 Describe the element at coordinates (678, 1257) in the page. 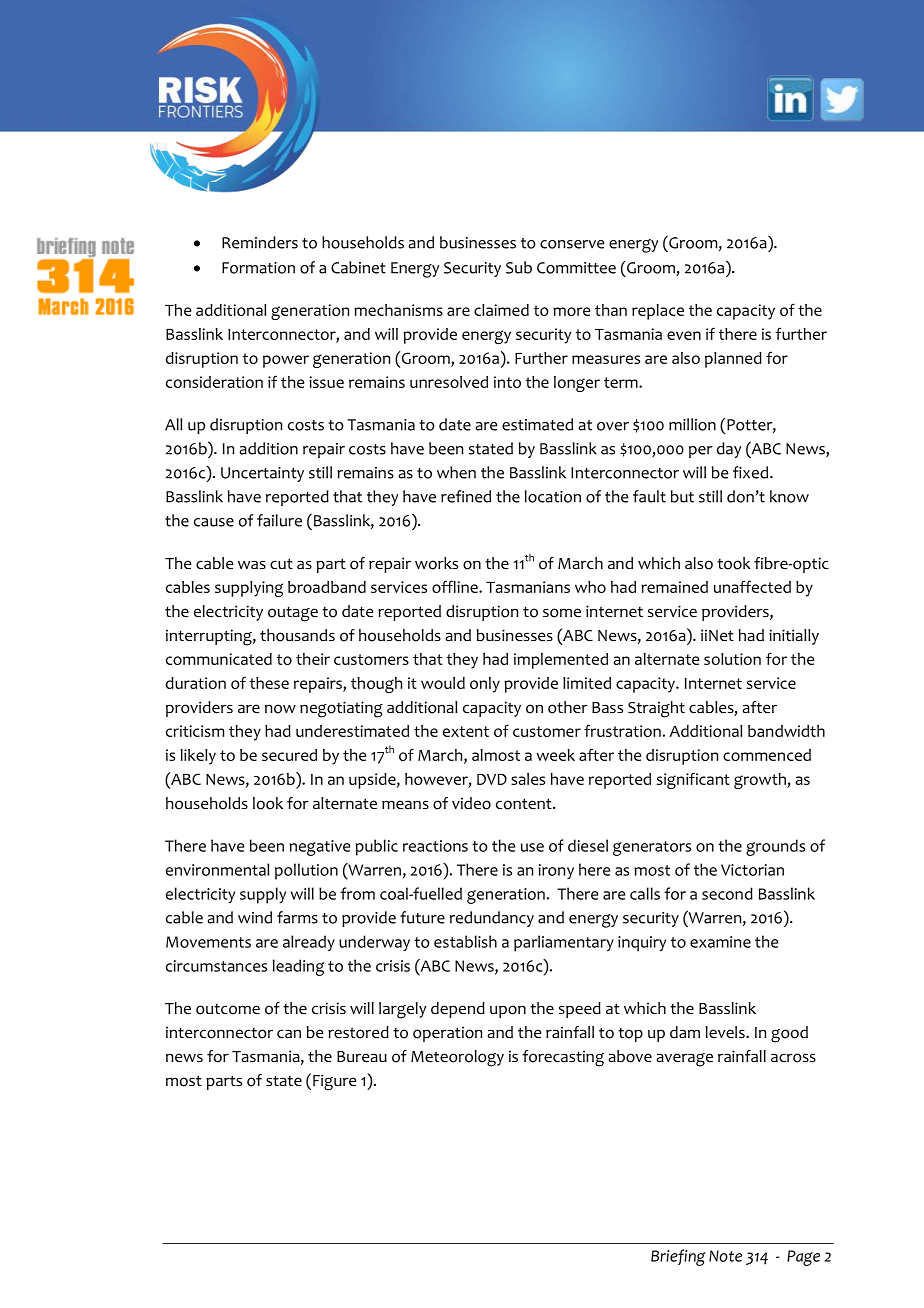

I see `Briefing` at that location.
